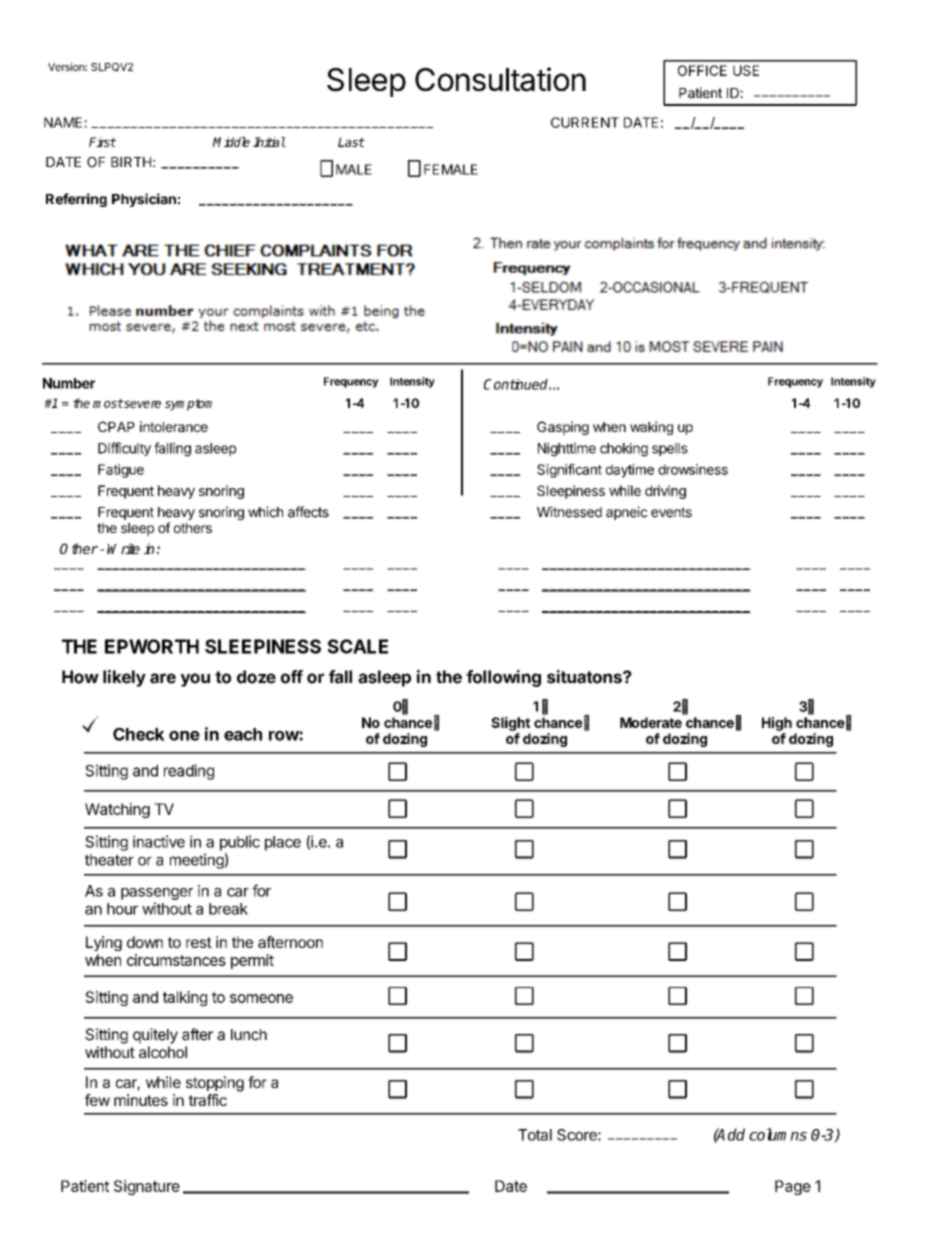  I want to click on Total, so click(535, 1135).
